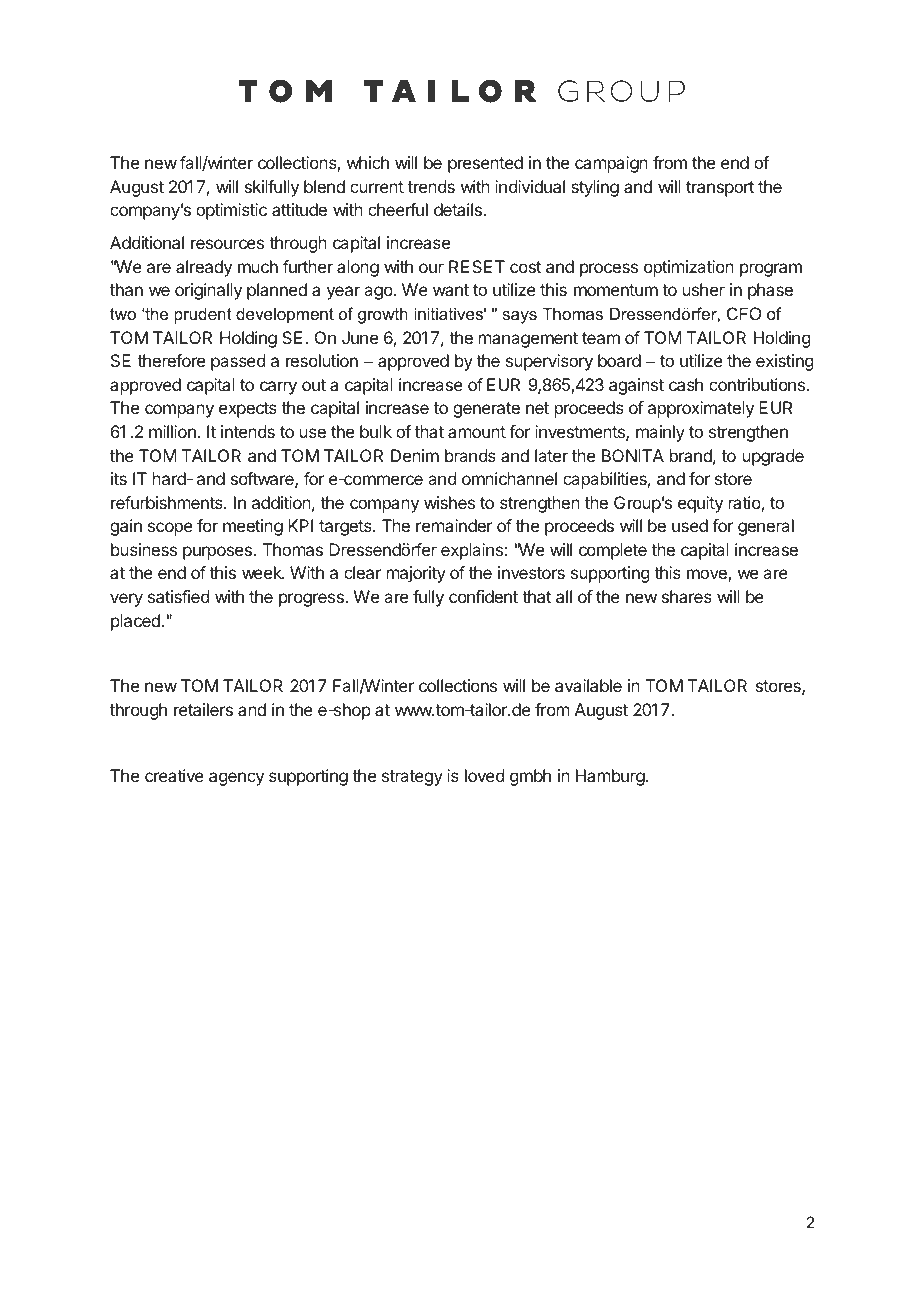 The height and width of the screenshot is (1308, 924). Describe the element at coordinates (431, 186) in the screenshot. I see `trends` at that location.
